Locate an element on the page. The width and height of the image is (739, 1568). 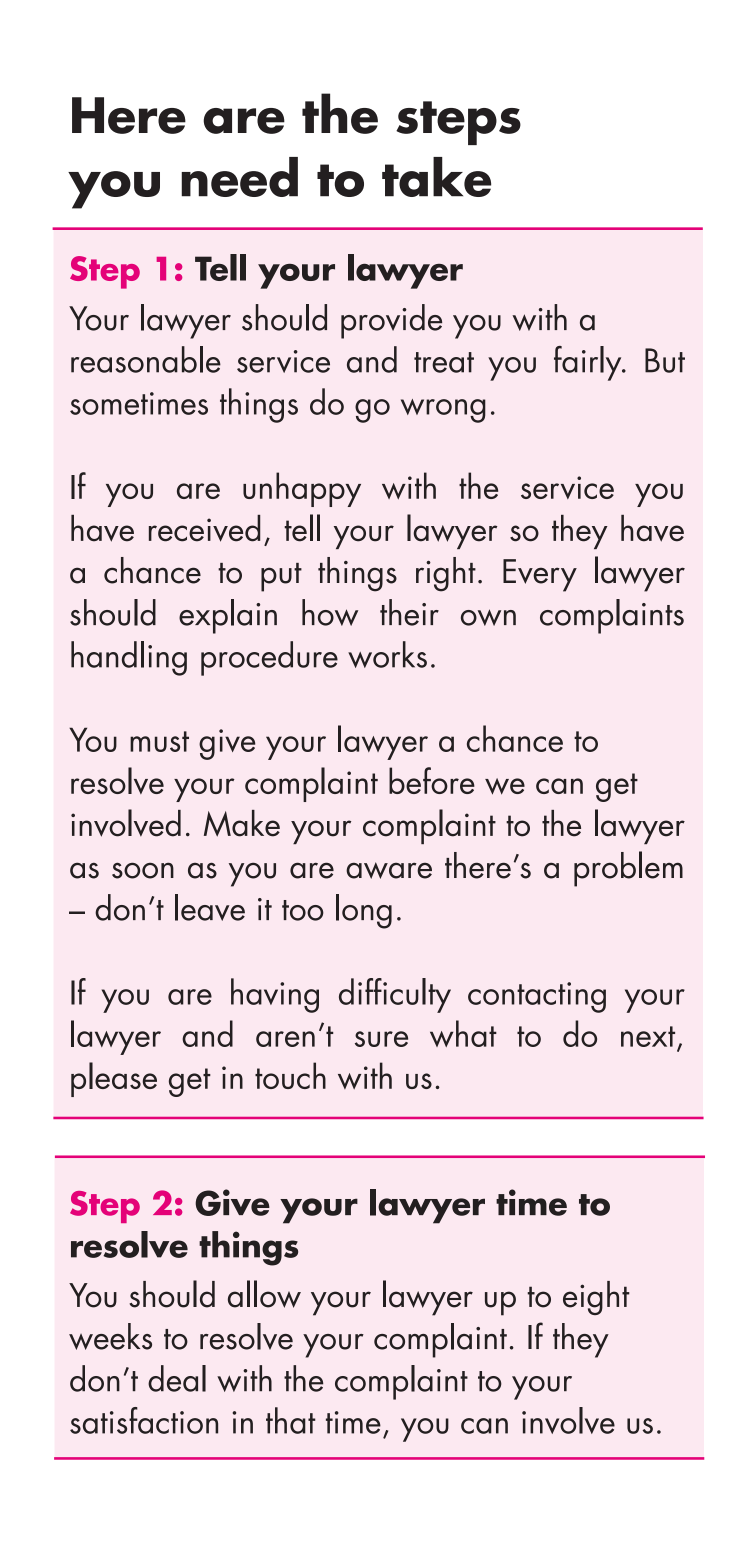
that is located at coordinates (291, 1420).
